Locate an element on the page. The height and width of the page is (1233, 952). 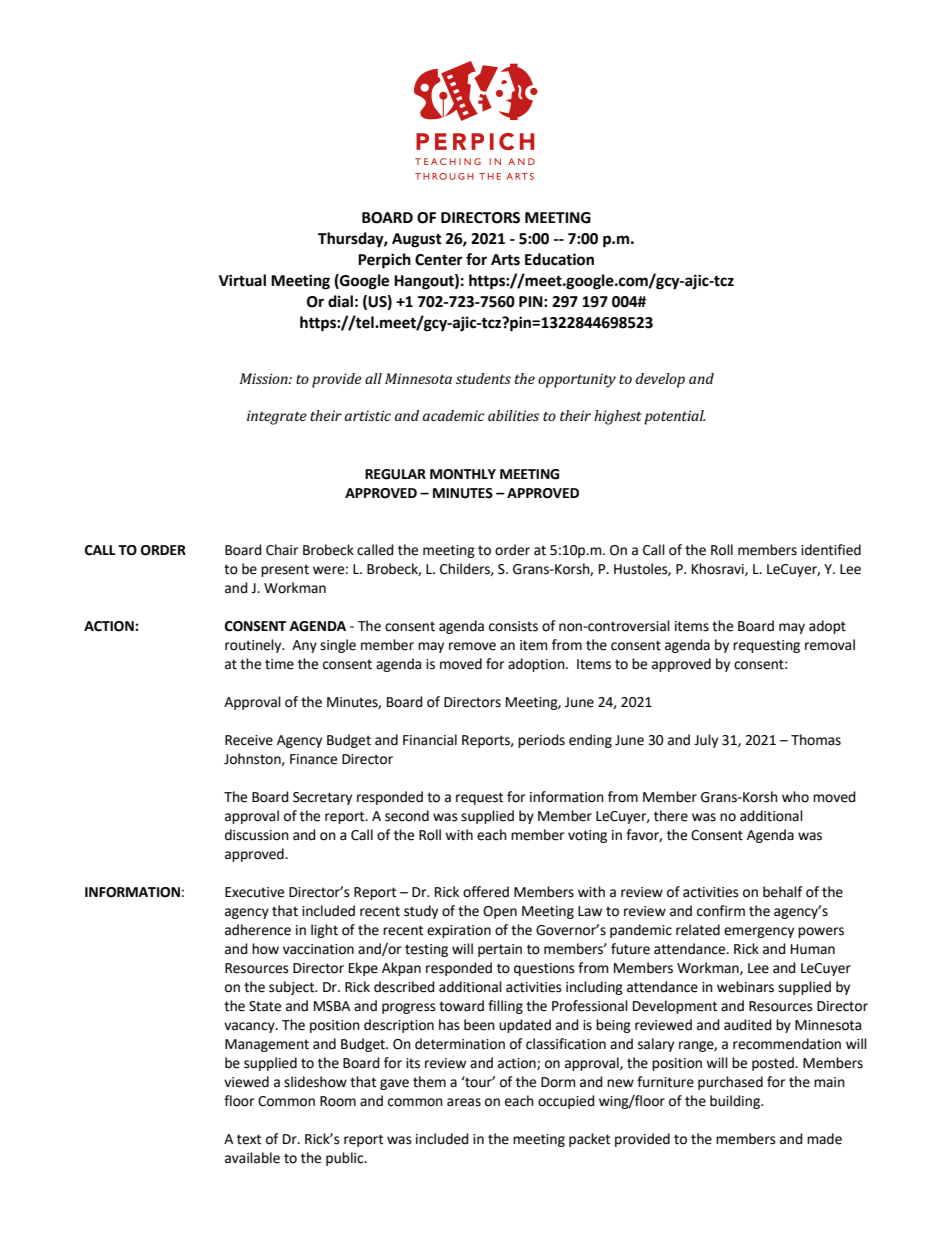
occupied is located at coordinates (566, 1102).
